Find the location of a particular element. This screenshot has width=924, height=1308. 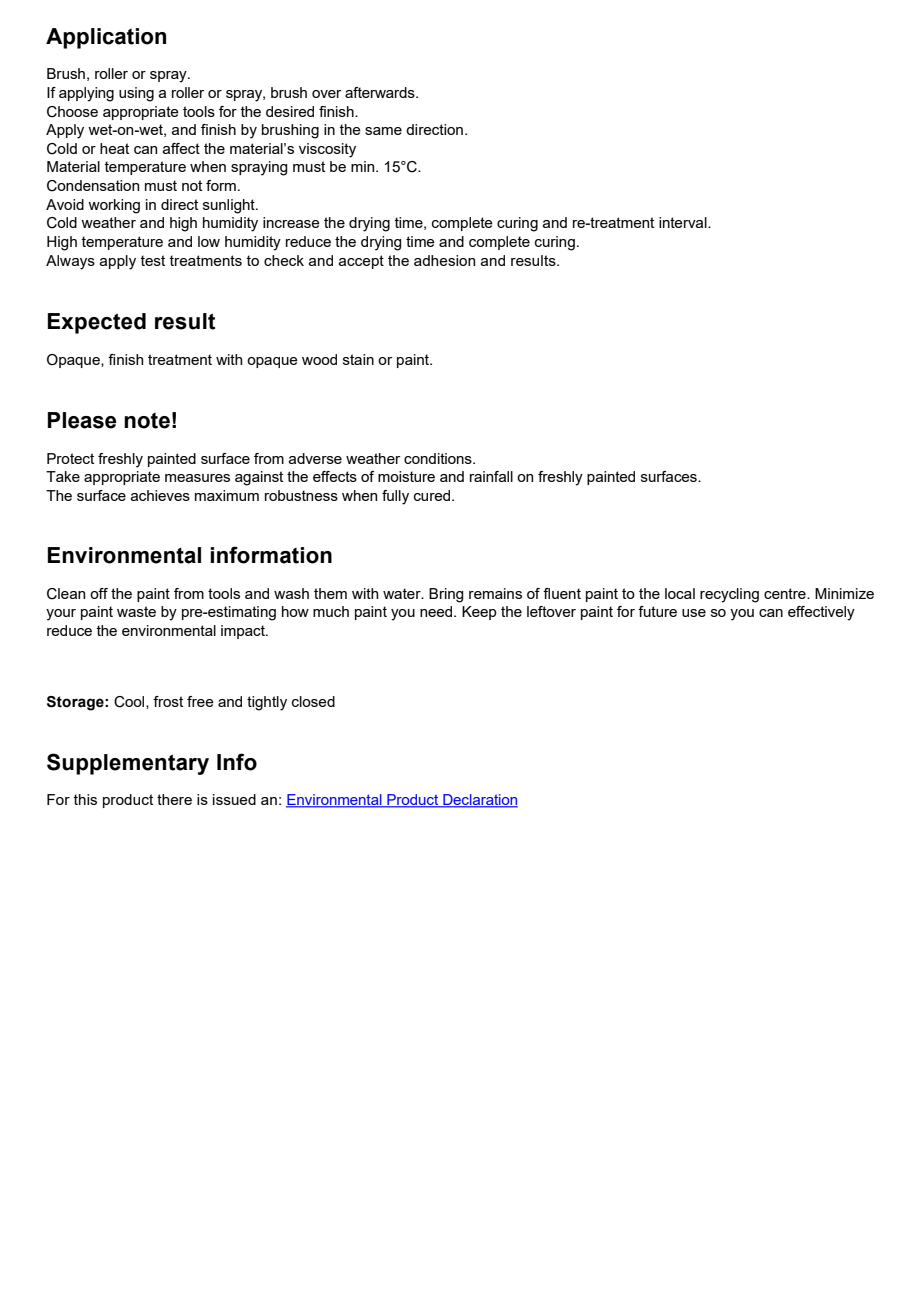

centre is located at coordinates (786, 593).
